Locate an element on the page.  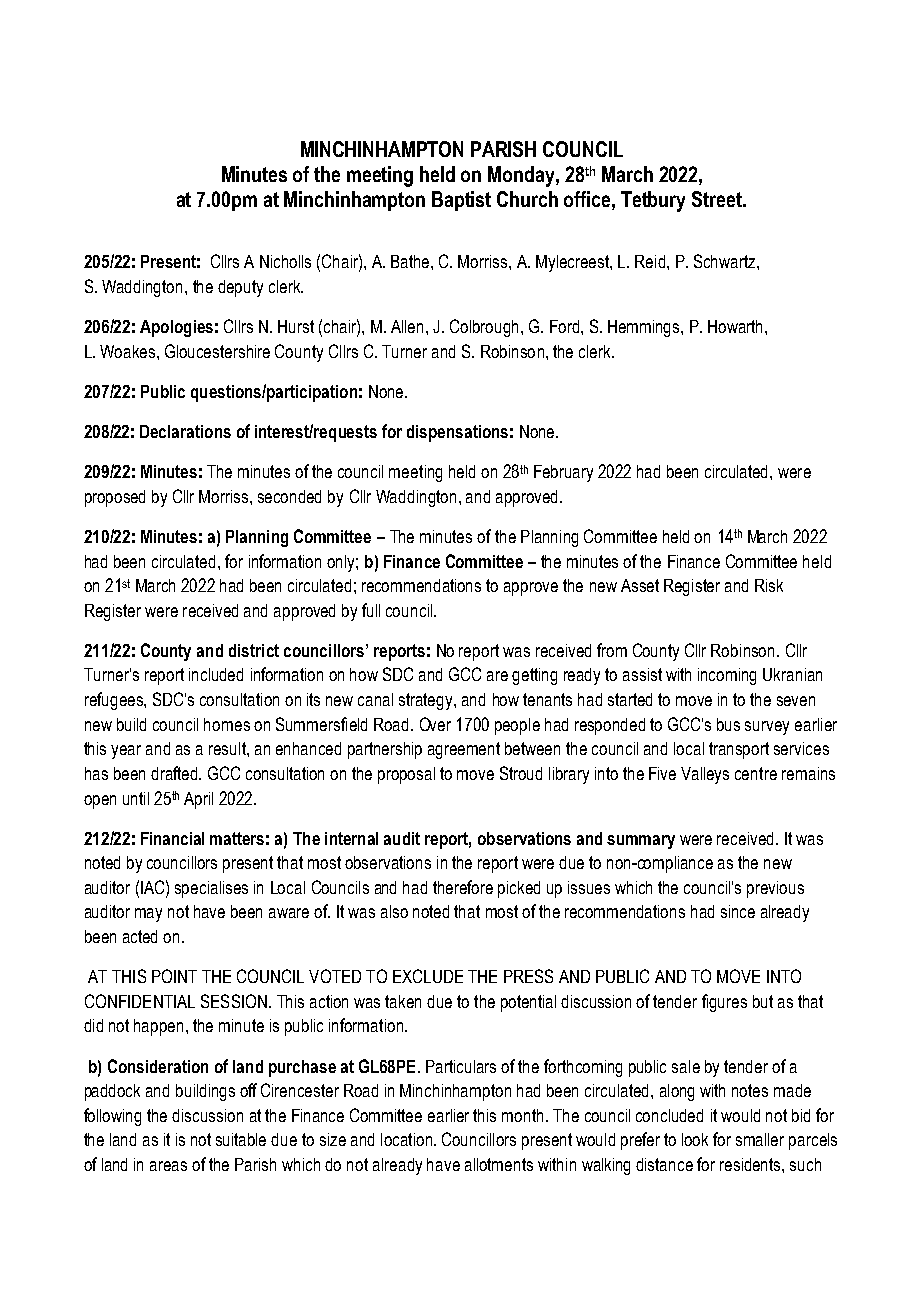
included is located at coordinates (216, 674).
